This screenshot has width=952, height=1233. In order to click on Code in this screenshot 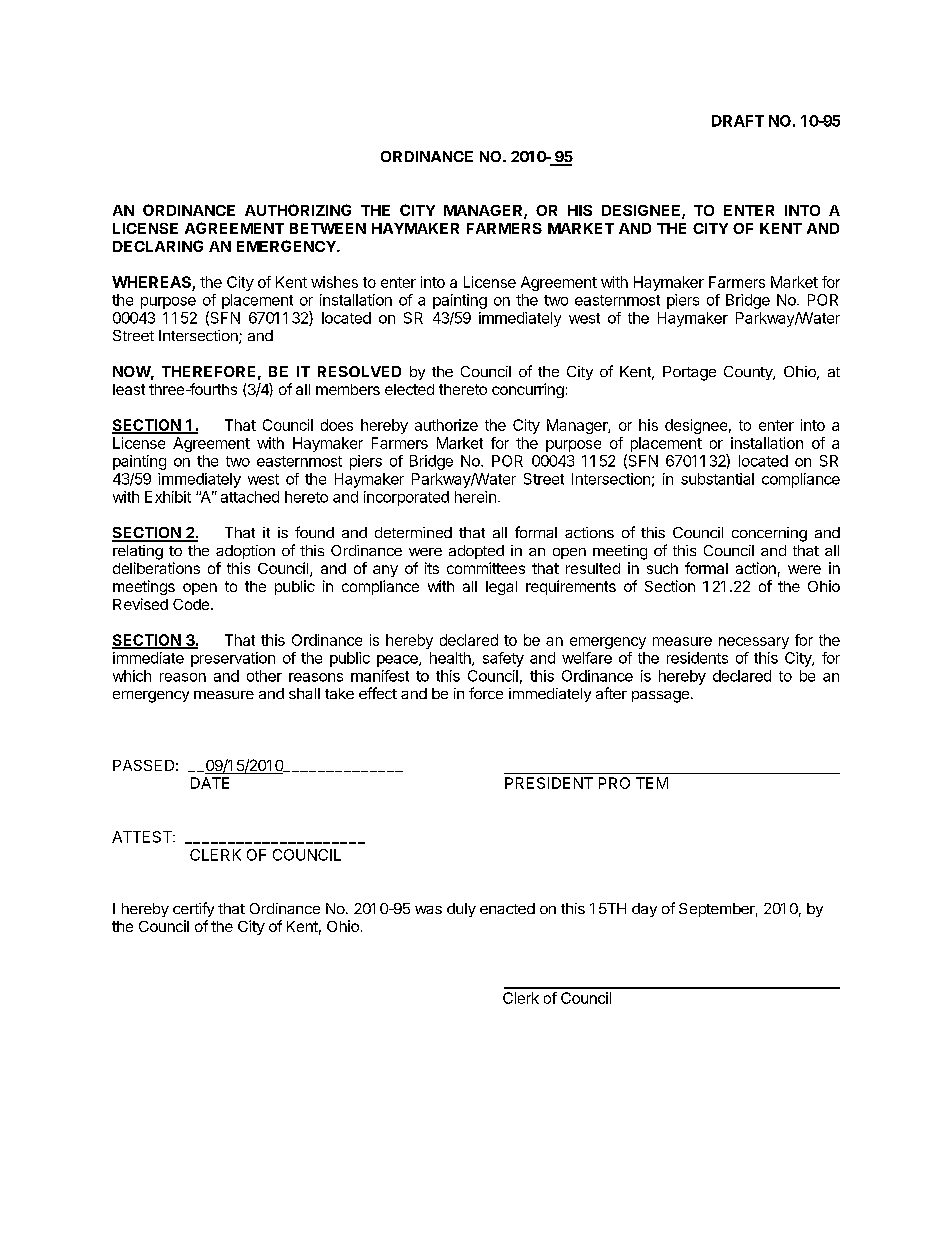, I will do `click(192, 604)`.
